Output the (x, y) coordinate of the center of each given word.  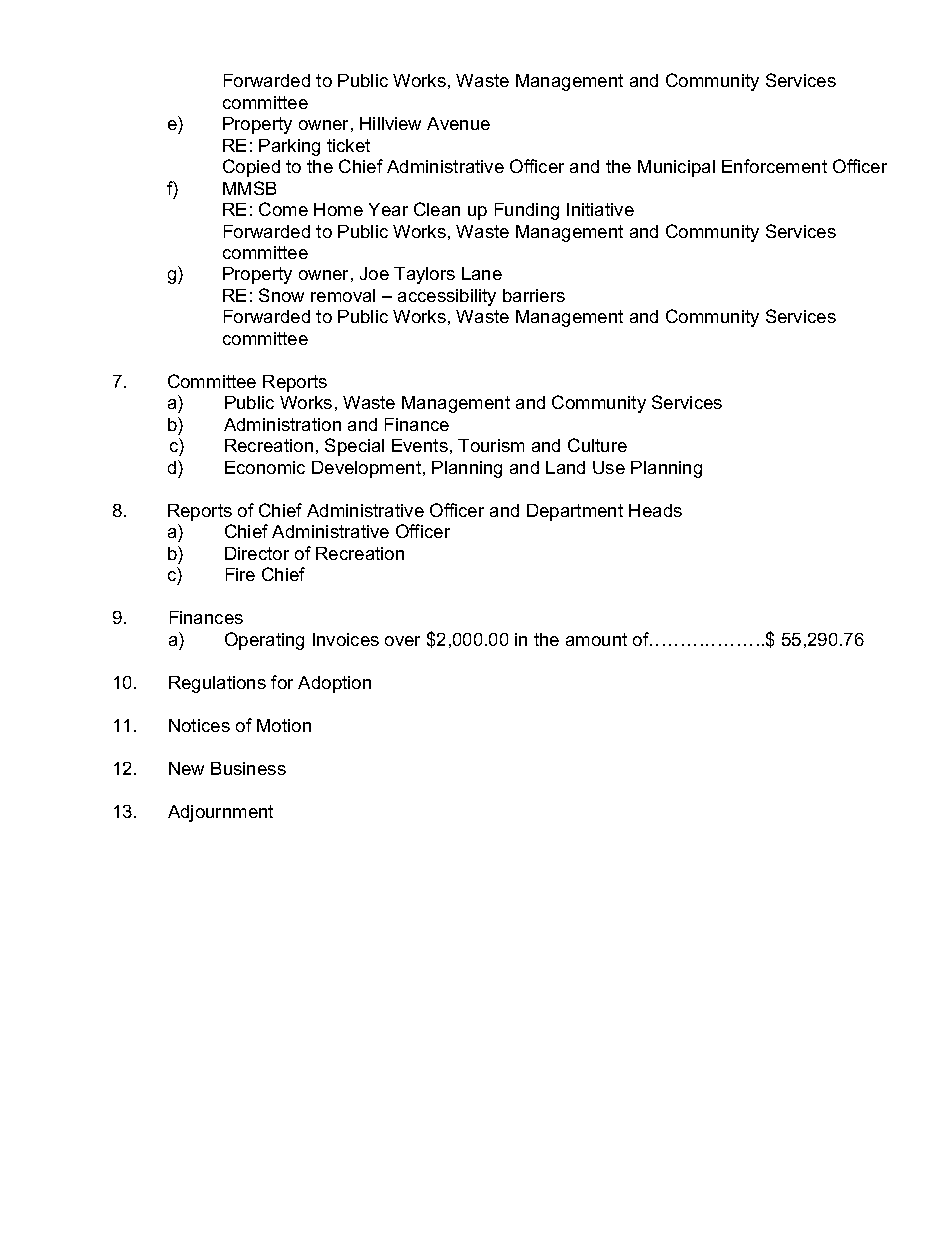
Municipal (676, 168)
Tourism (491, 445)
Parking (289, 147)
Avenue (458, 123)
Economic (265, 467)
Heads (655, 510)
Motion (284, 725)
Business (248, 768)
